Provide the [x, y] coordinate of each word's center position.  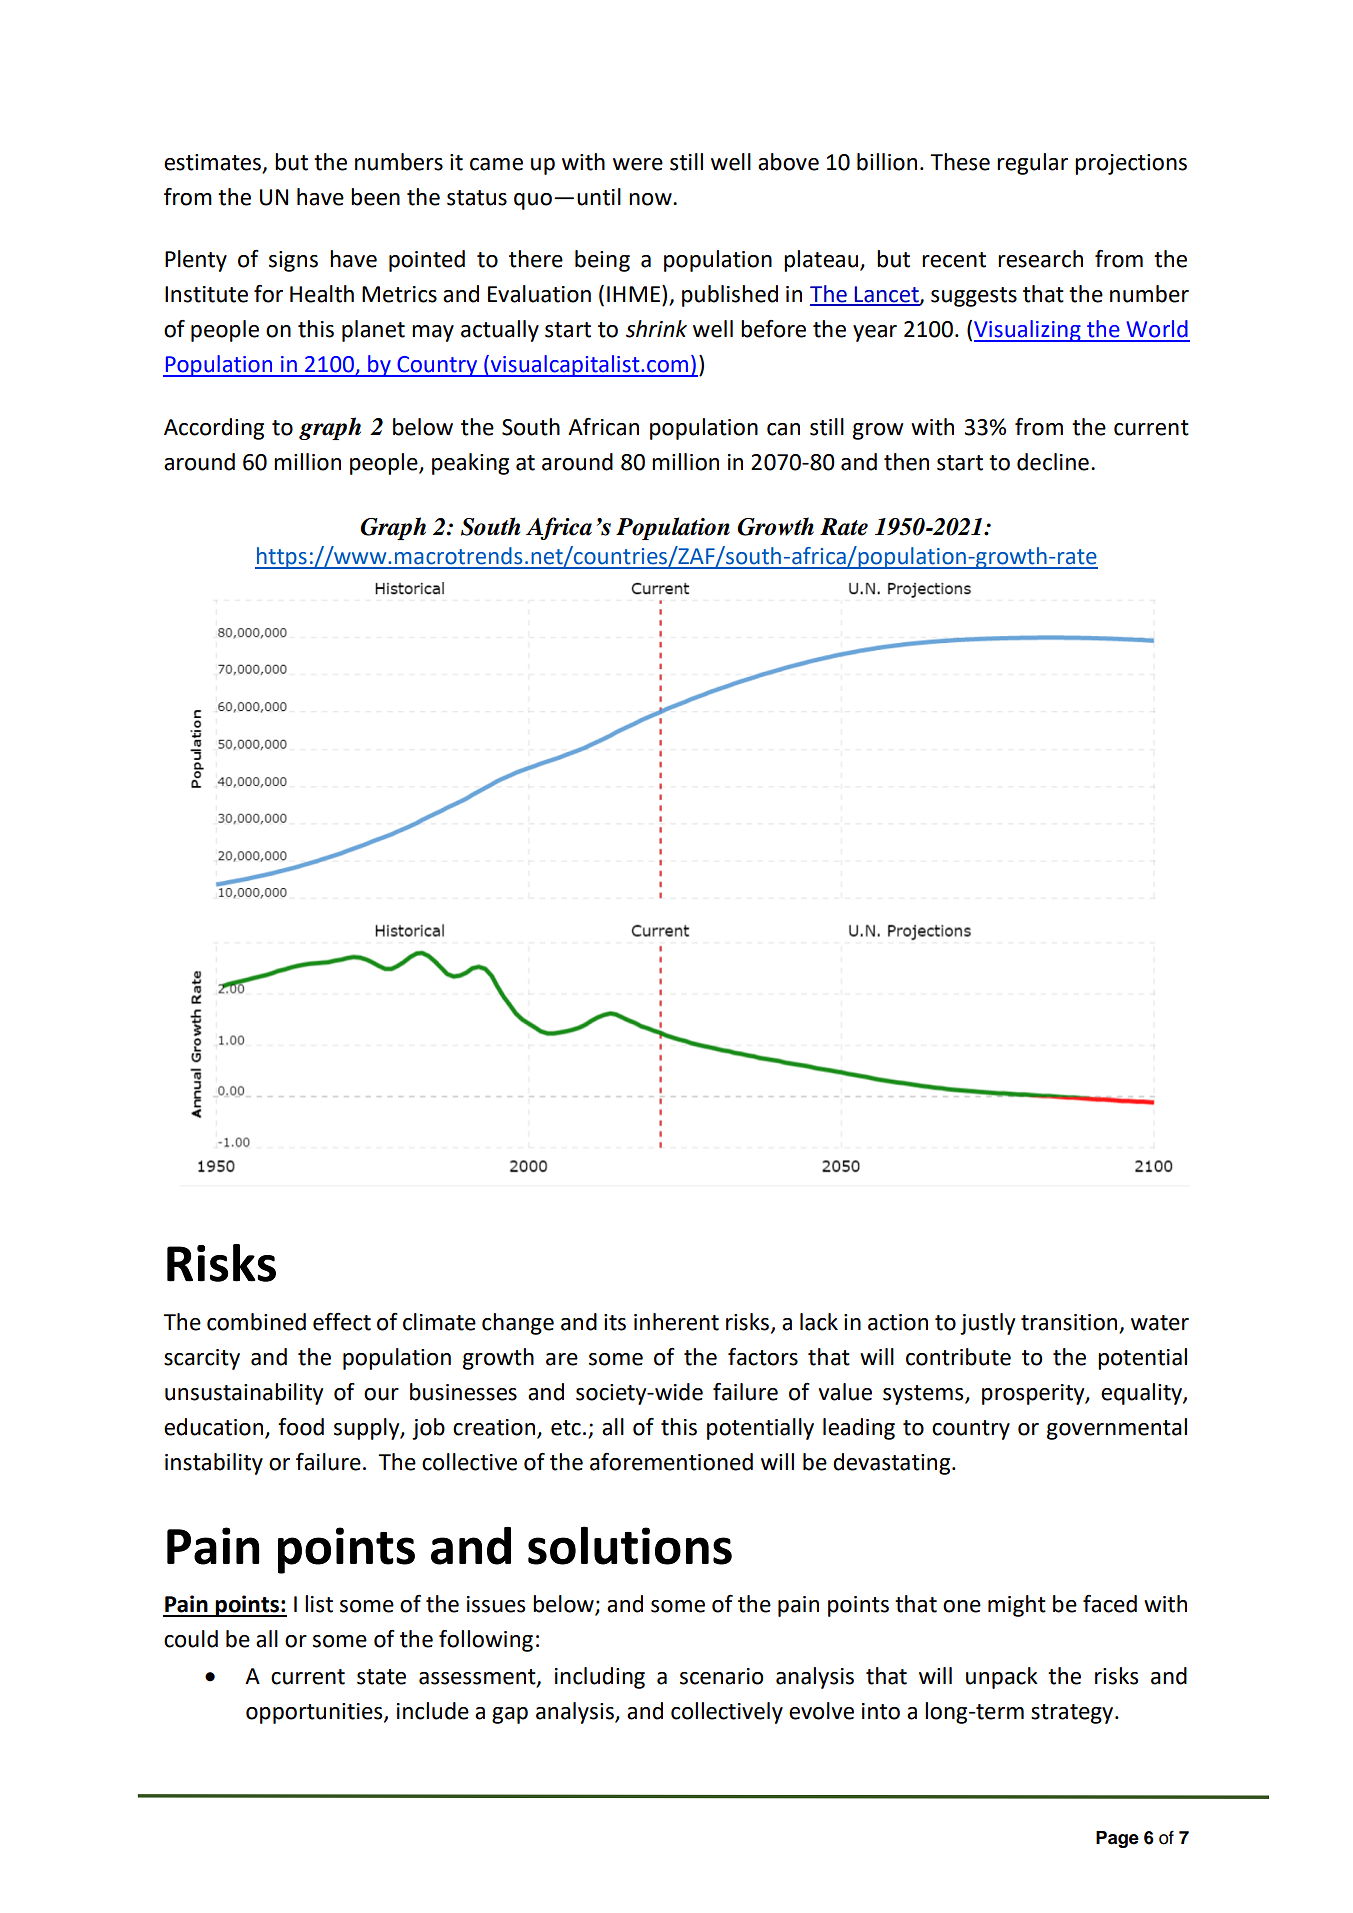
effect [342, 1322]
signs [293, 261]
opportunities [315, 1713]
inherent [676, 1322]
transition [1069, 1322]
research [1040, 259]
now [651, 199]
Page [1117, 1839]
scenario [721, 1676]
